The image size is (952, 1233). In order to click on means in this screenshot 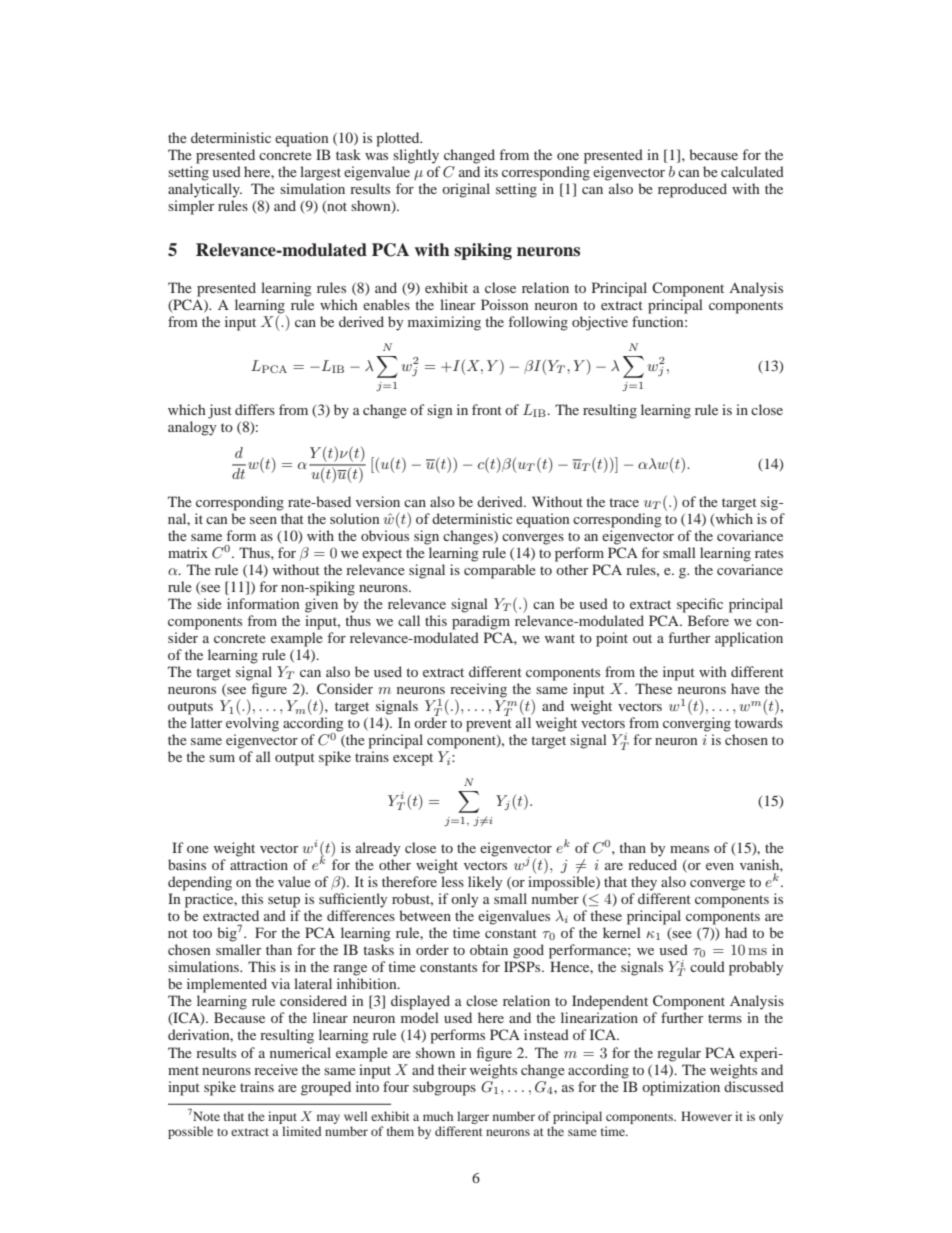, I will do `click(689, 849)`.
